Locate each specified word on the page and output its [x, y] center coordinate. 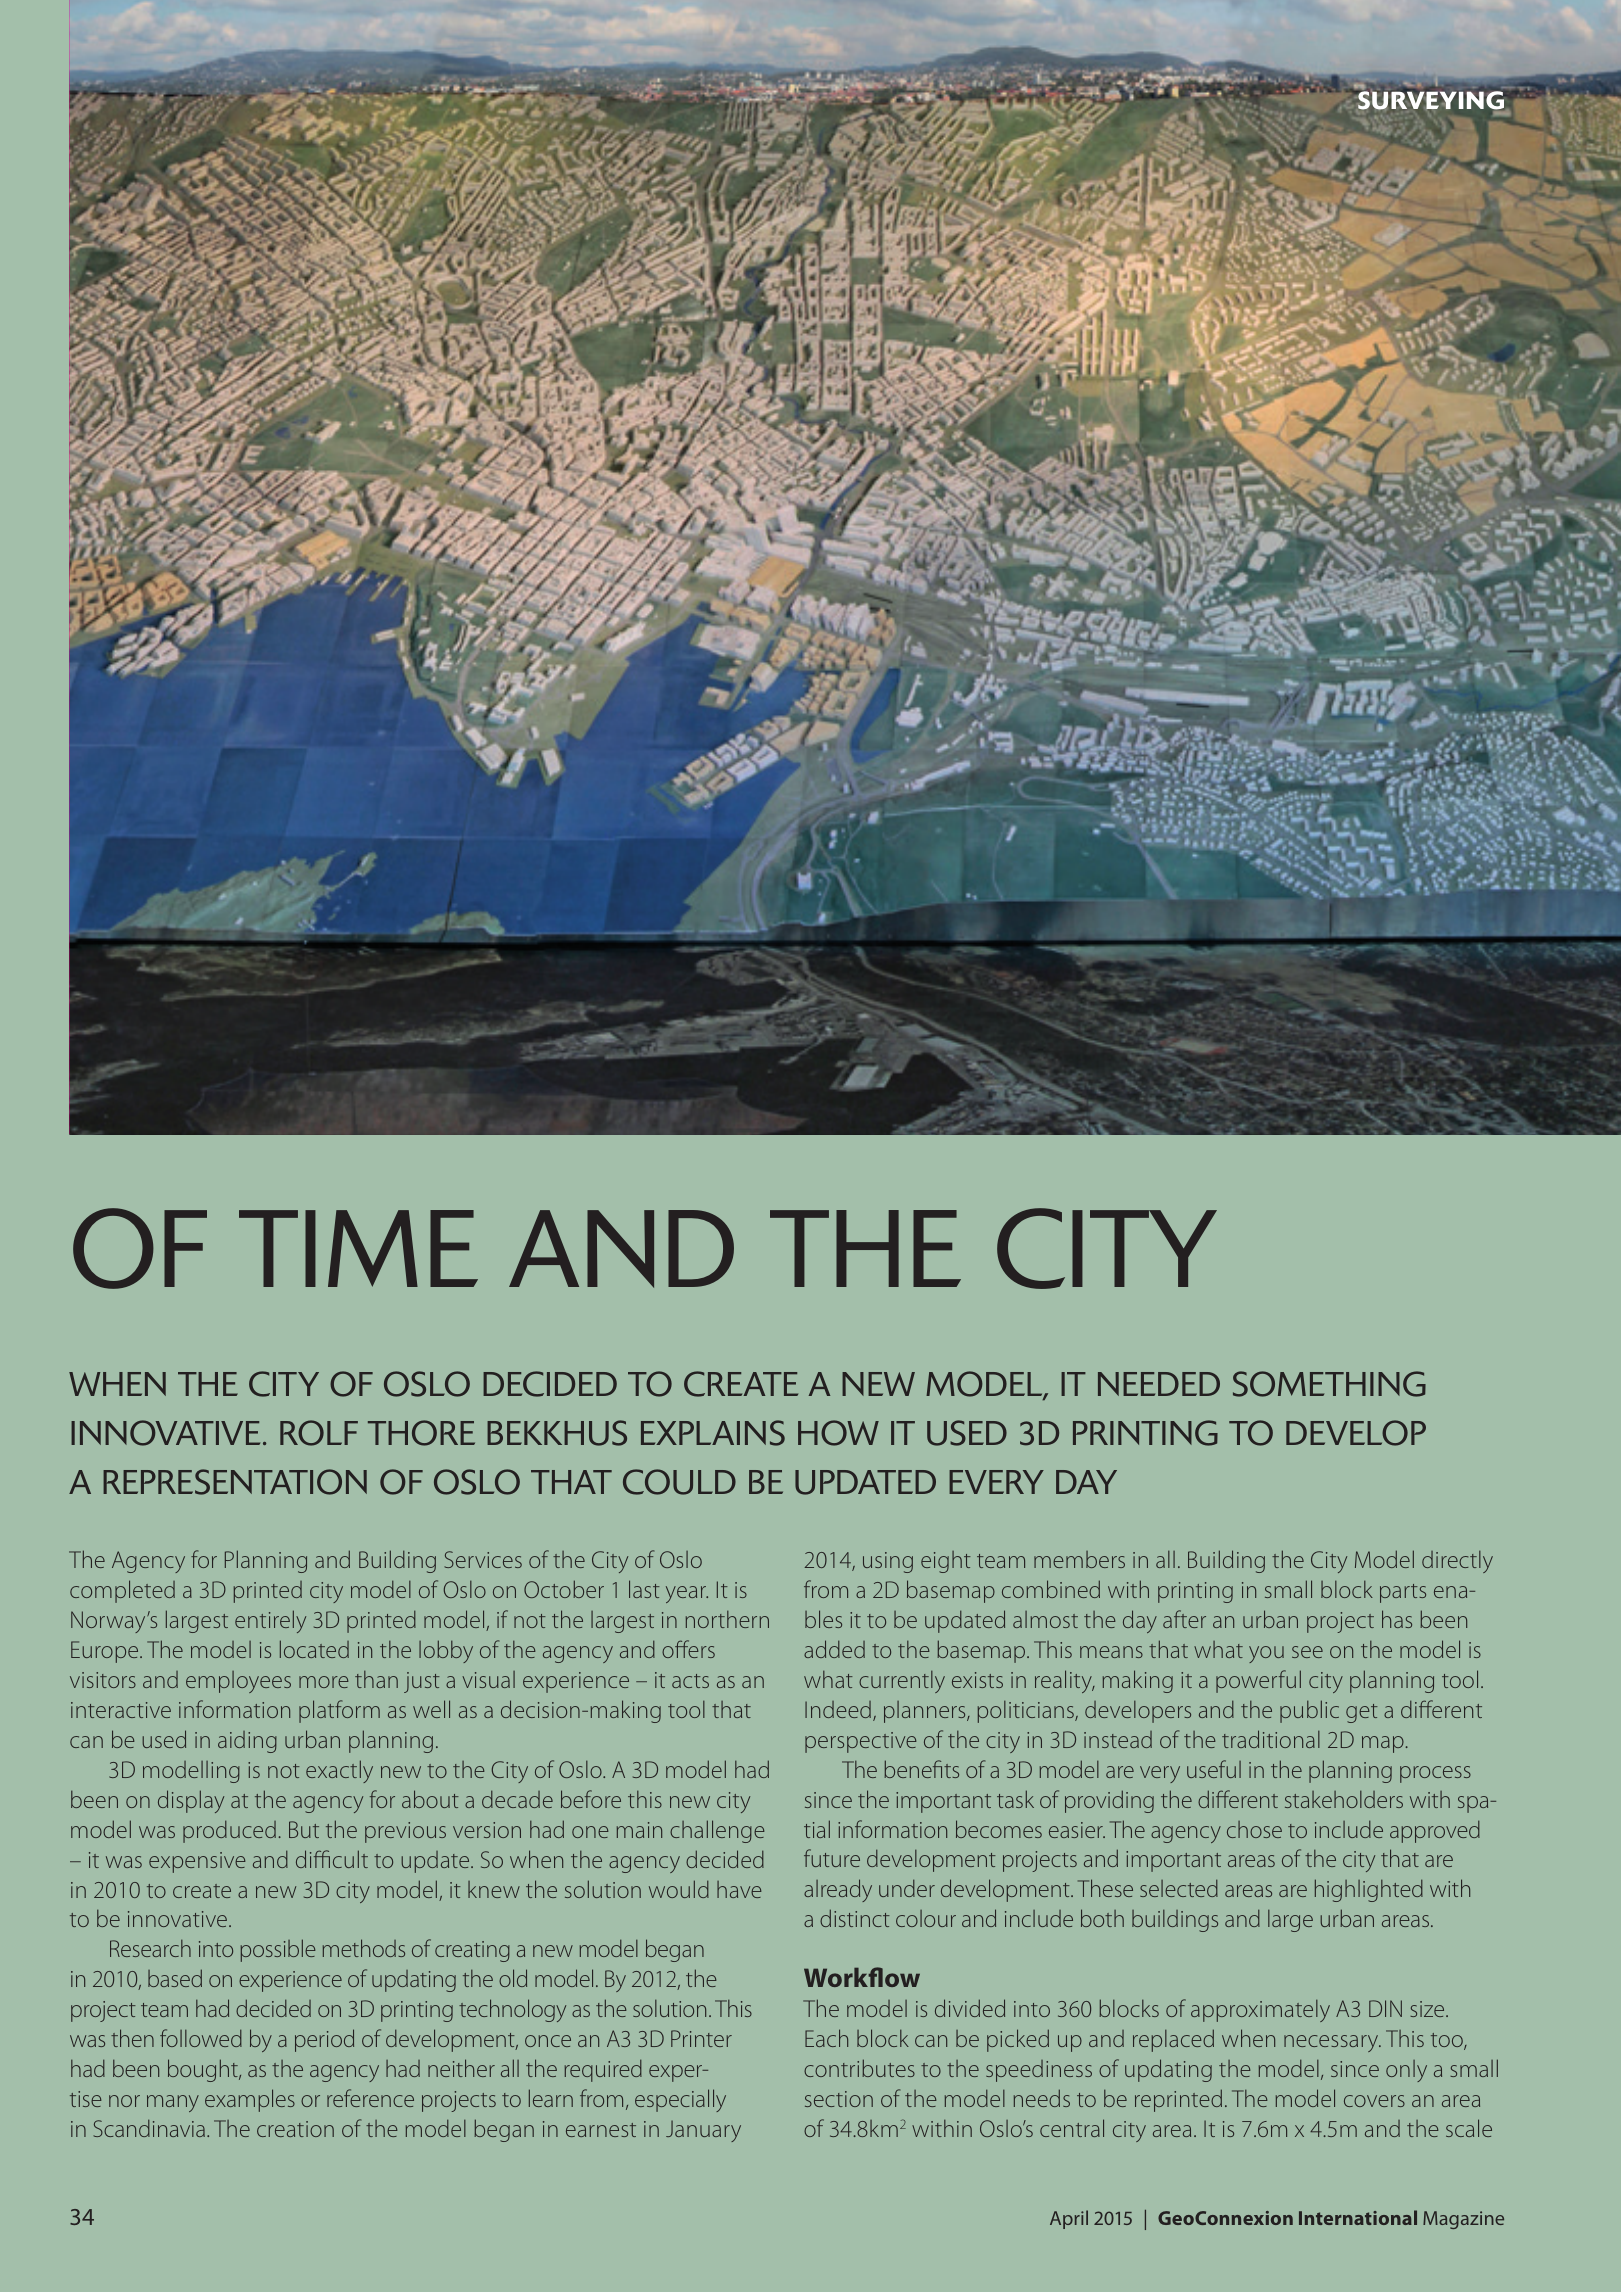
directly [1457, 1562]
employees [238, 1682]
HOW [838, 1433]
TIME [358, 1248]
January [703, 2131]
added [834, 1649]
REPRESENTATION [235, 1482]
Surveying [1430, 99]
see [1307, 1652]
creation [295, 2129]
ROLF [319, 1433]
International [1358, 2217]
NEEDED [1159, 1384]
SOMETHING [1329, 1384]
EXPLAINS [713, 1433]
